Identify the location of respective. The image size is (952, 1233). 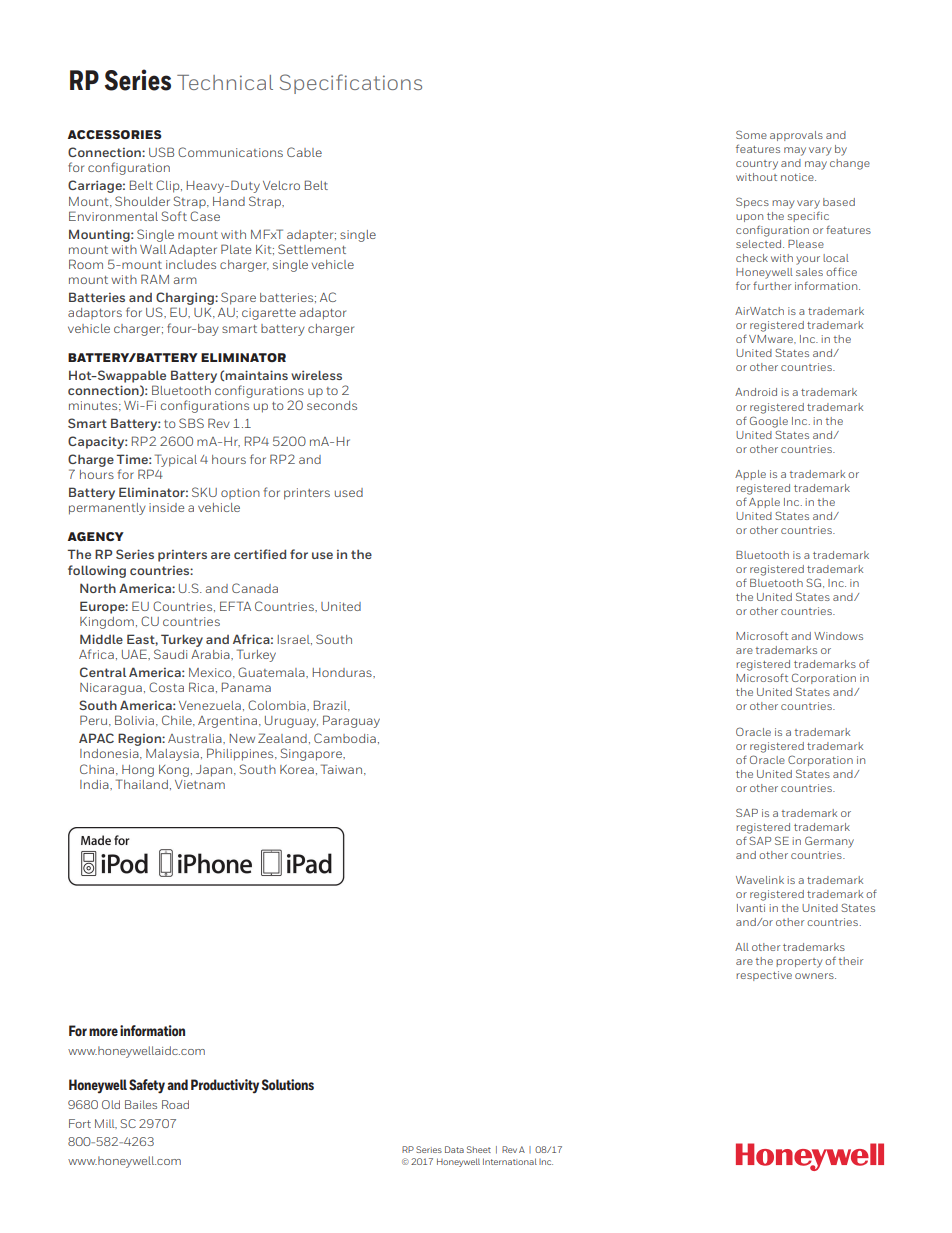
(764, 976).
